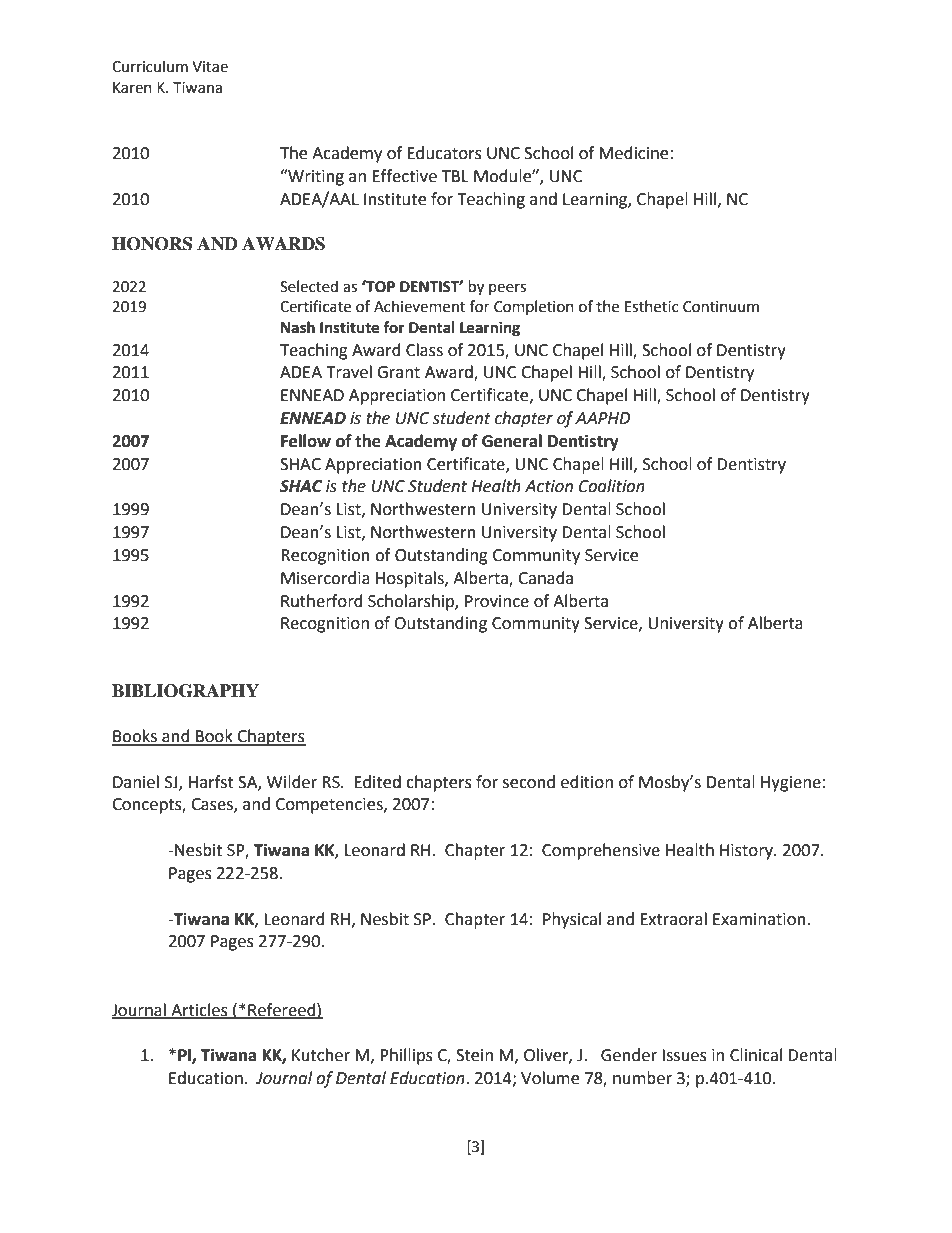 The height and width of the screenshot is (1233, 952). I want to click on Continuum, so click(721, 307).
